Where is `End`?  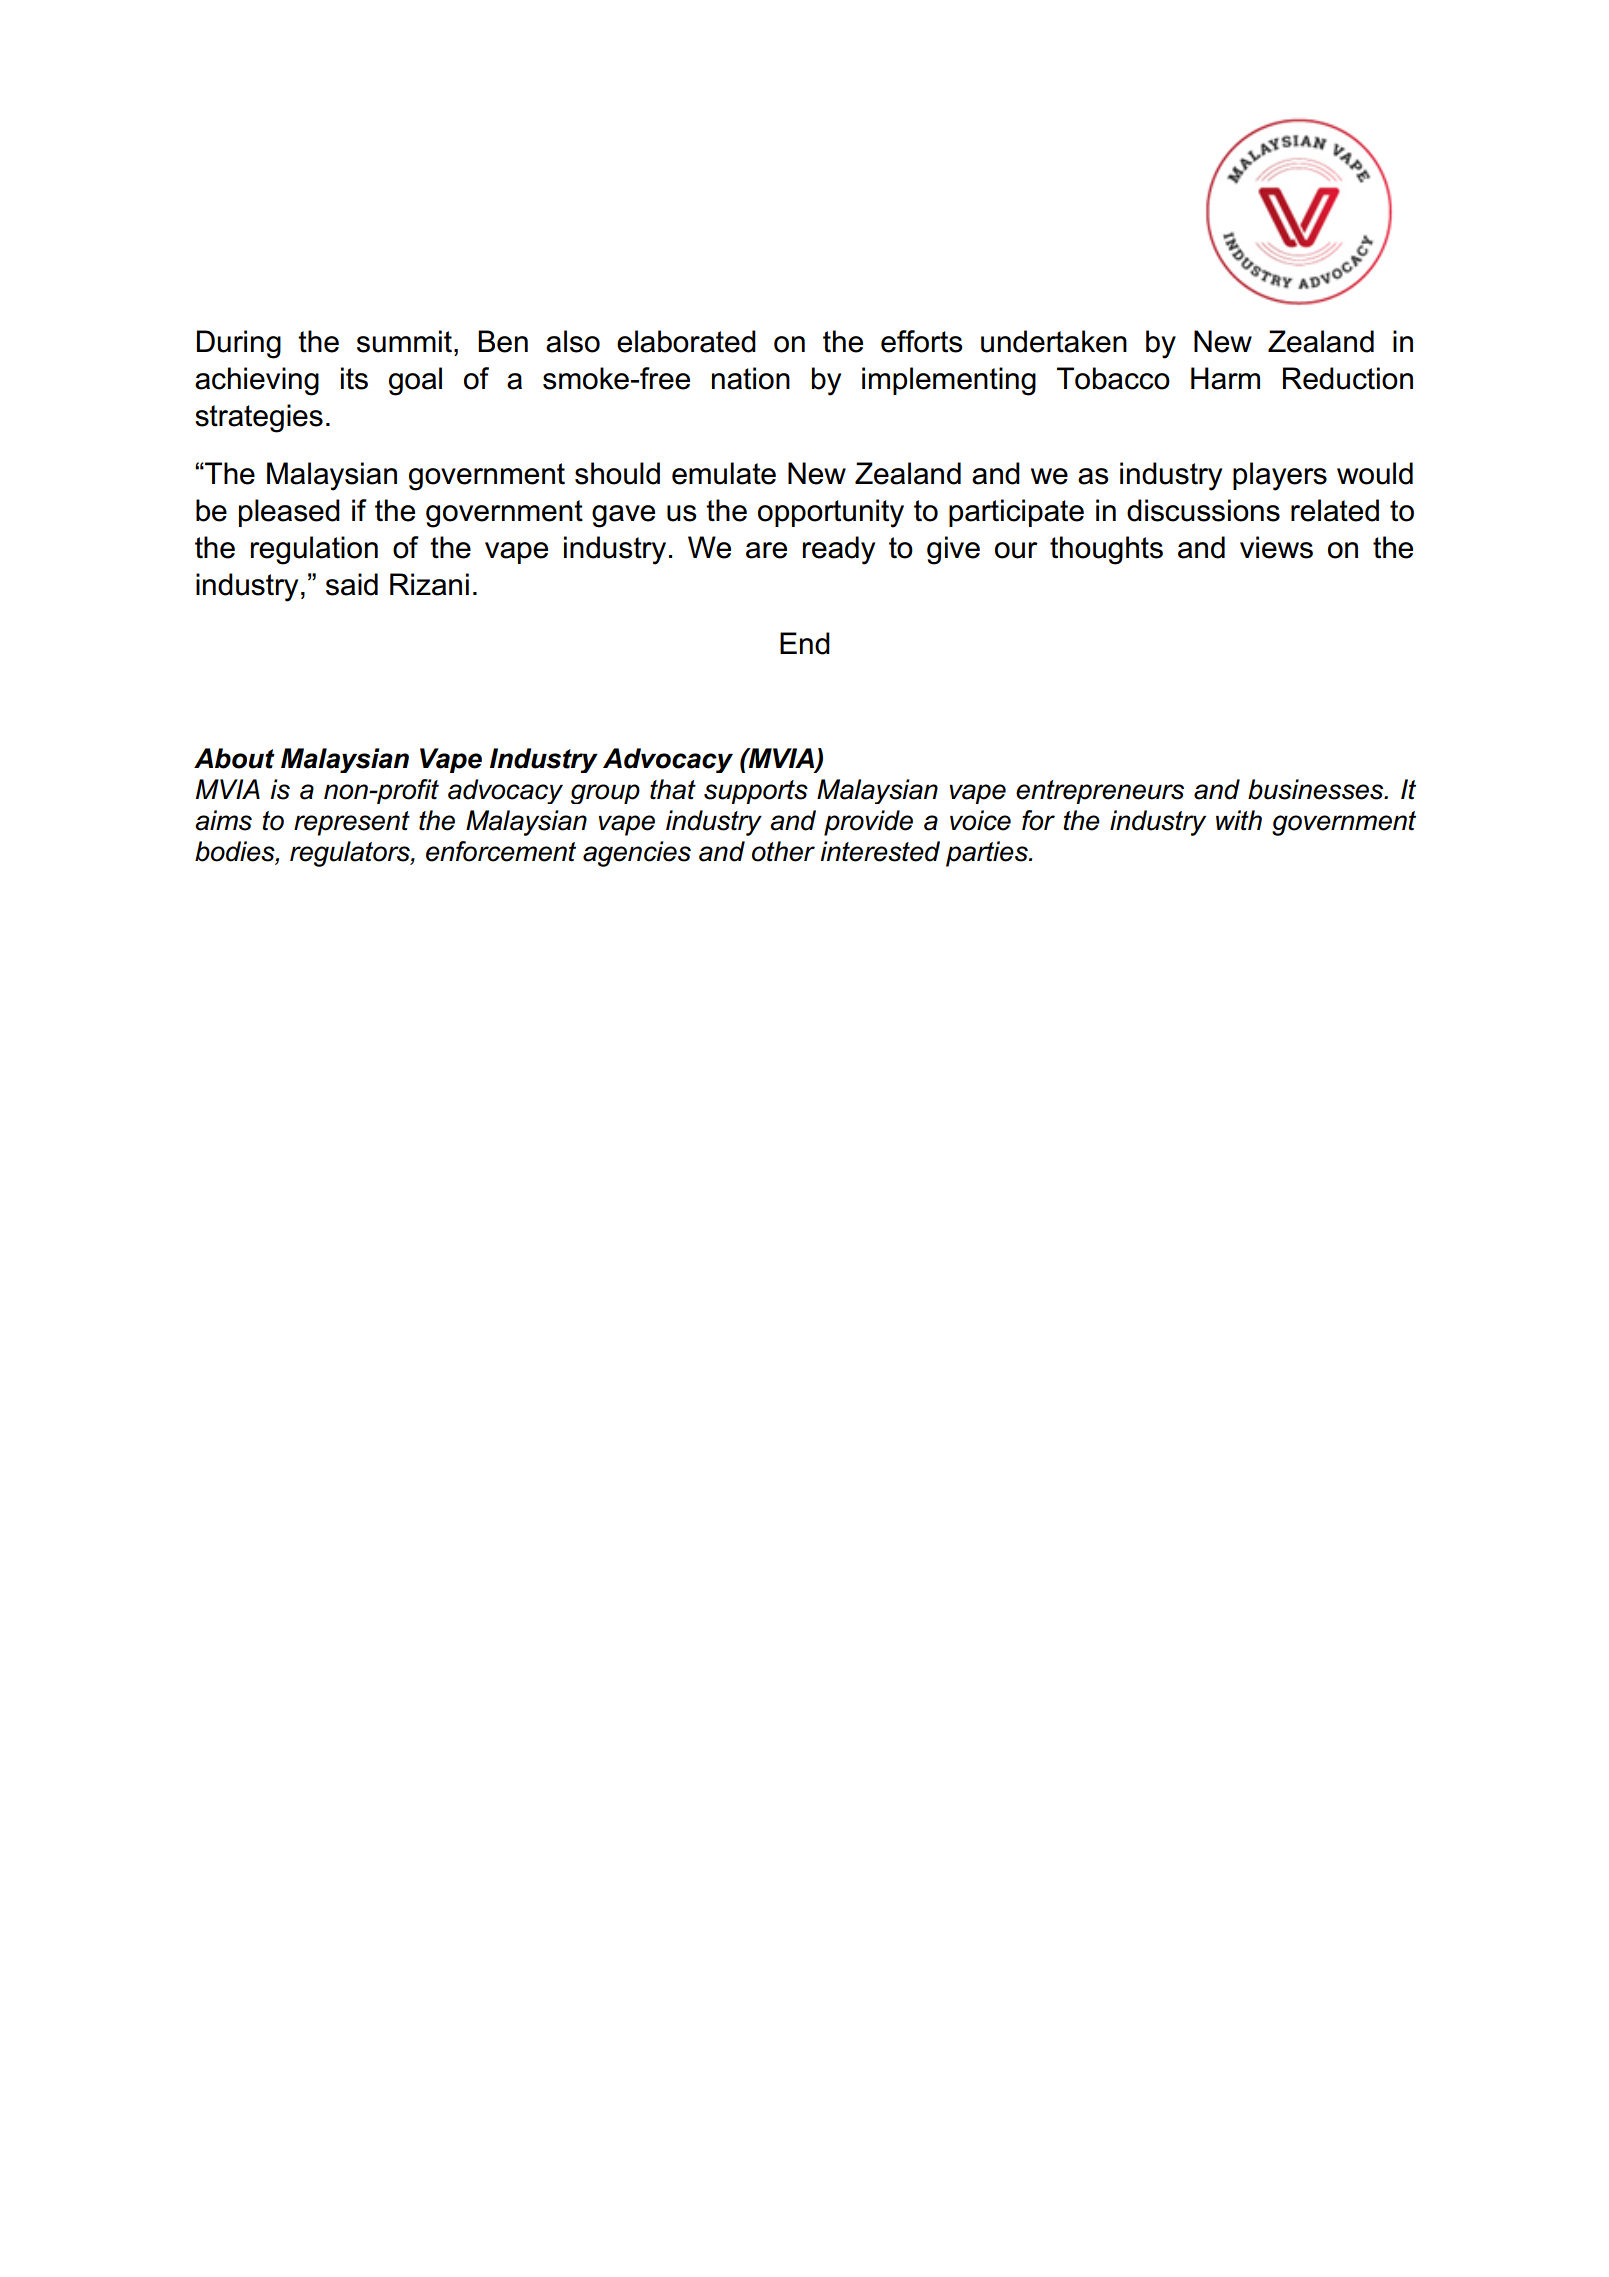 End is located at coordinates (805, 643).
